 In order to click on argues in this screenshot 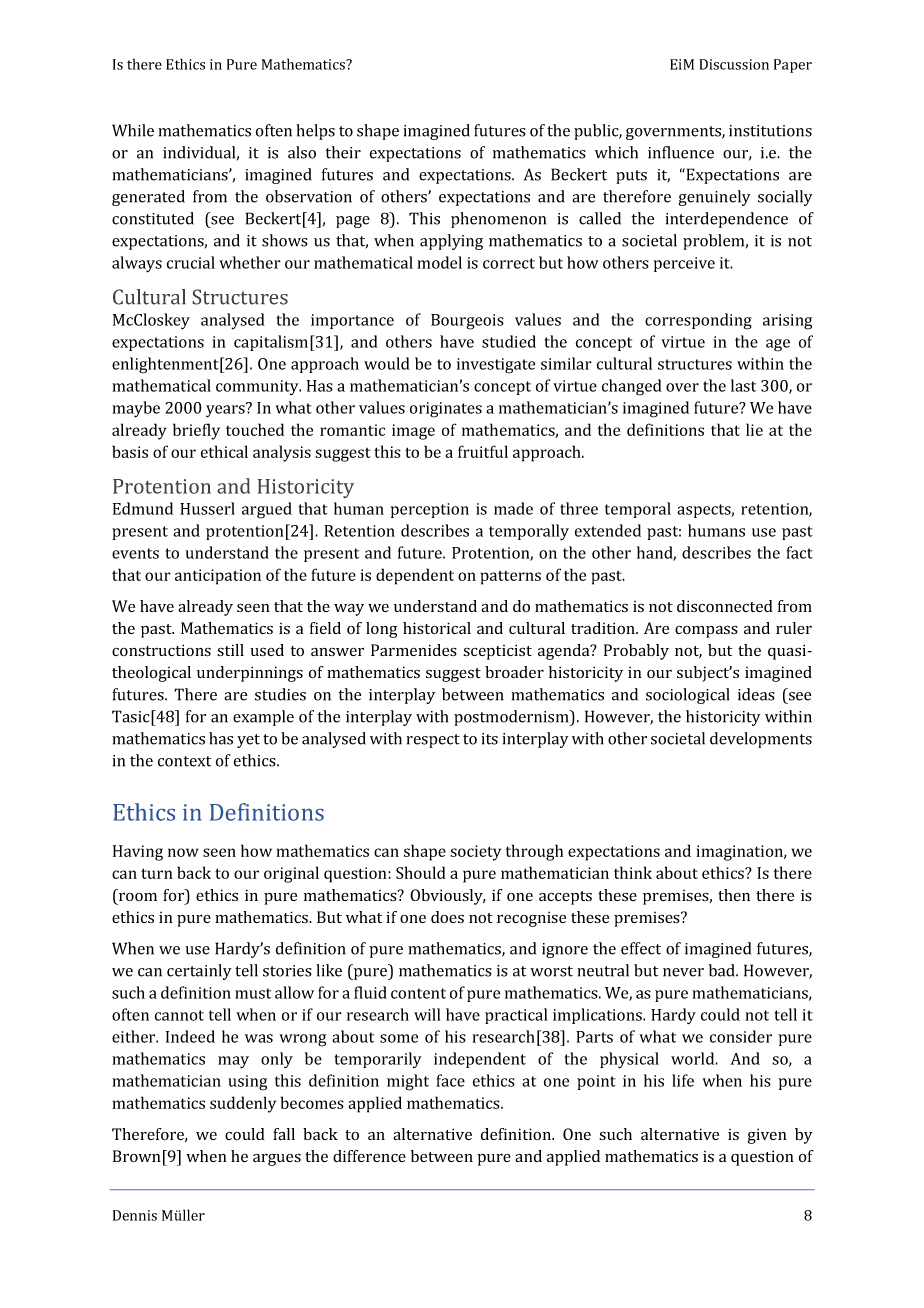, I will do `click(277, 1160)`.
